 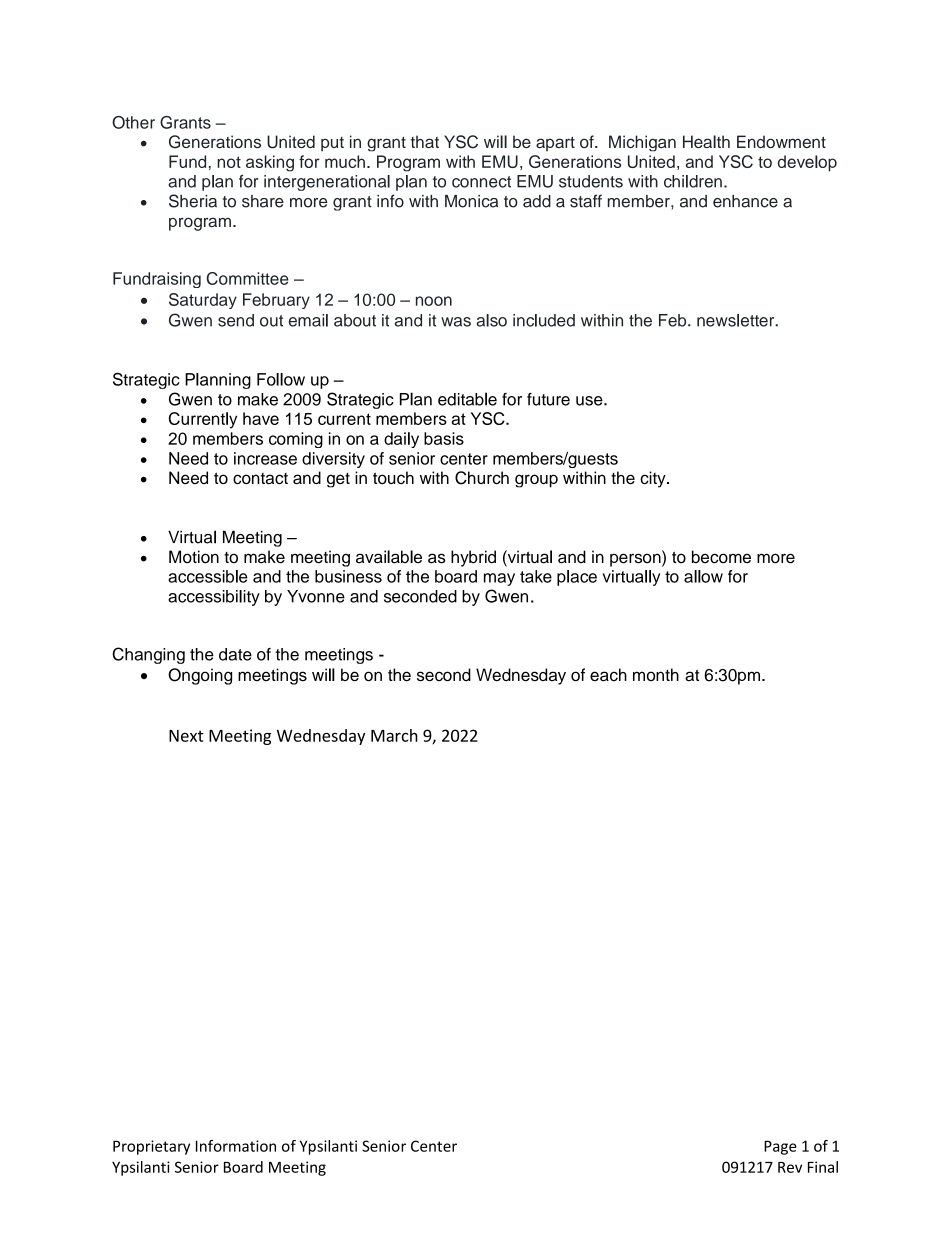 What do you see at coordinates (186, 736) in the page?
I see `Next` at bounding box center [186, 736].
